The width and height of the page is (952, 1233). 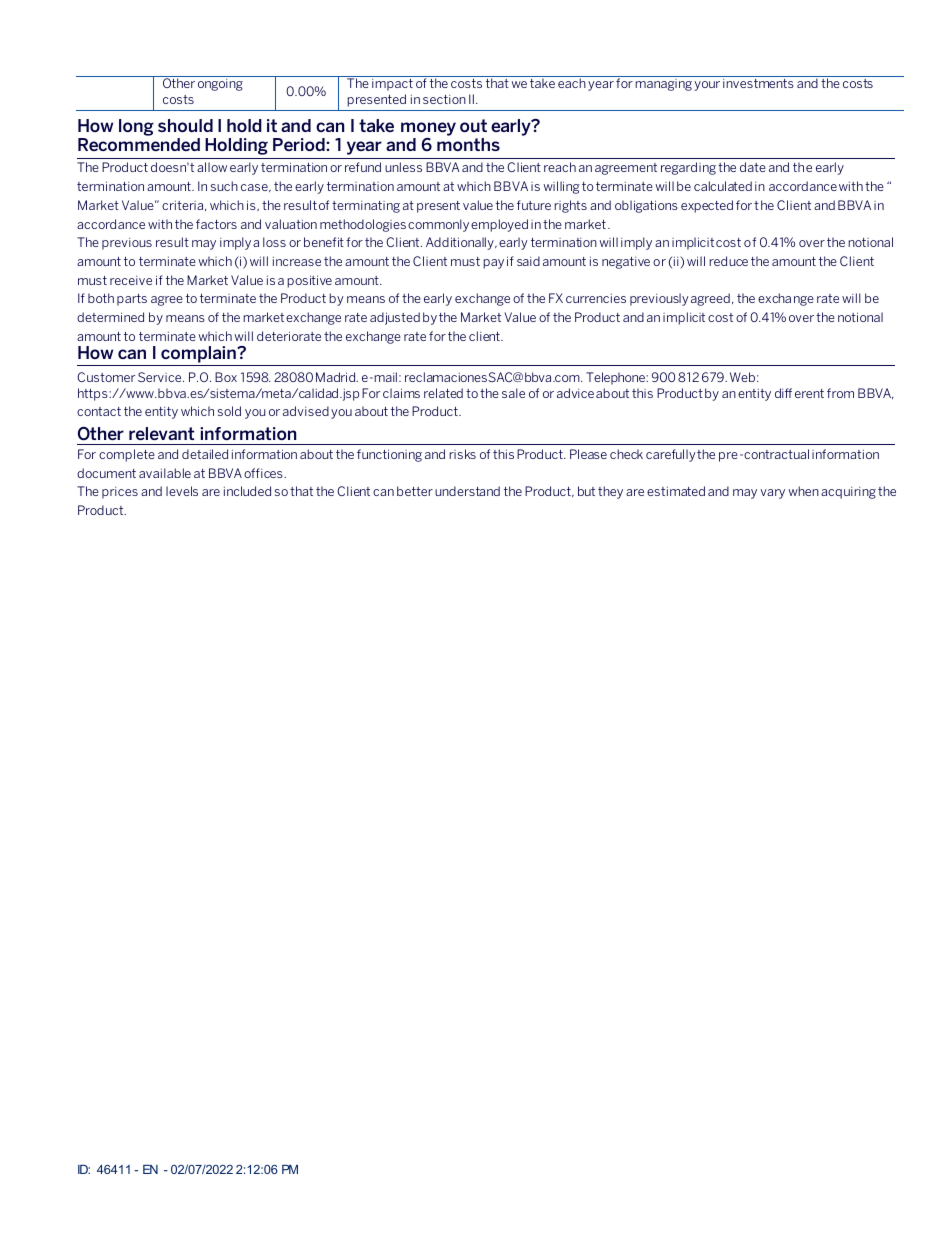 What do you see at coordinates (220, 85) in the page?
I see `ongoing` at bounding box center [220, 85].
